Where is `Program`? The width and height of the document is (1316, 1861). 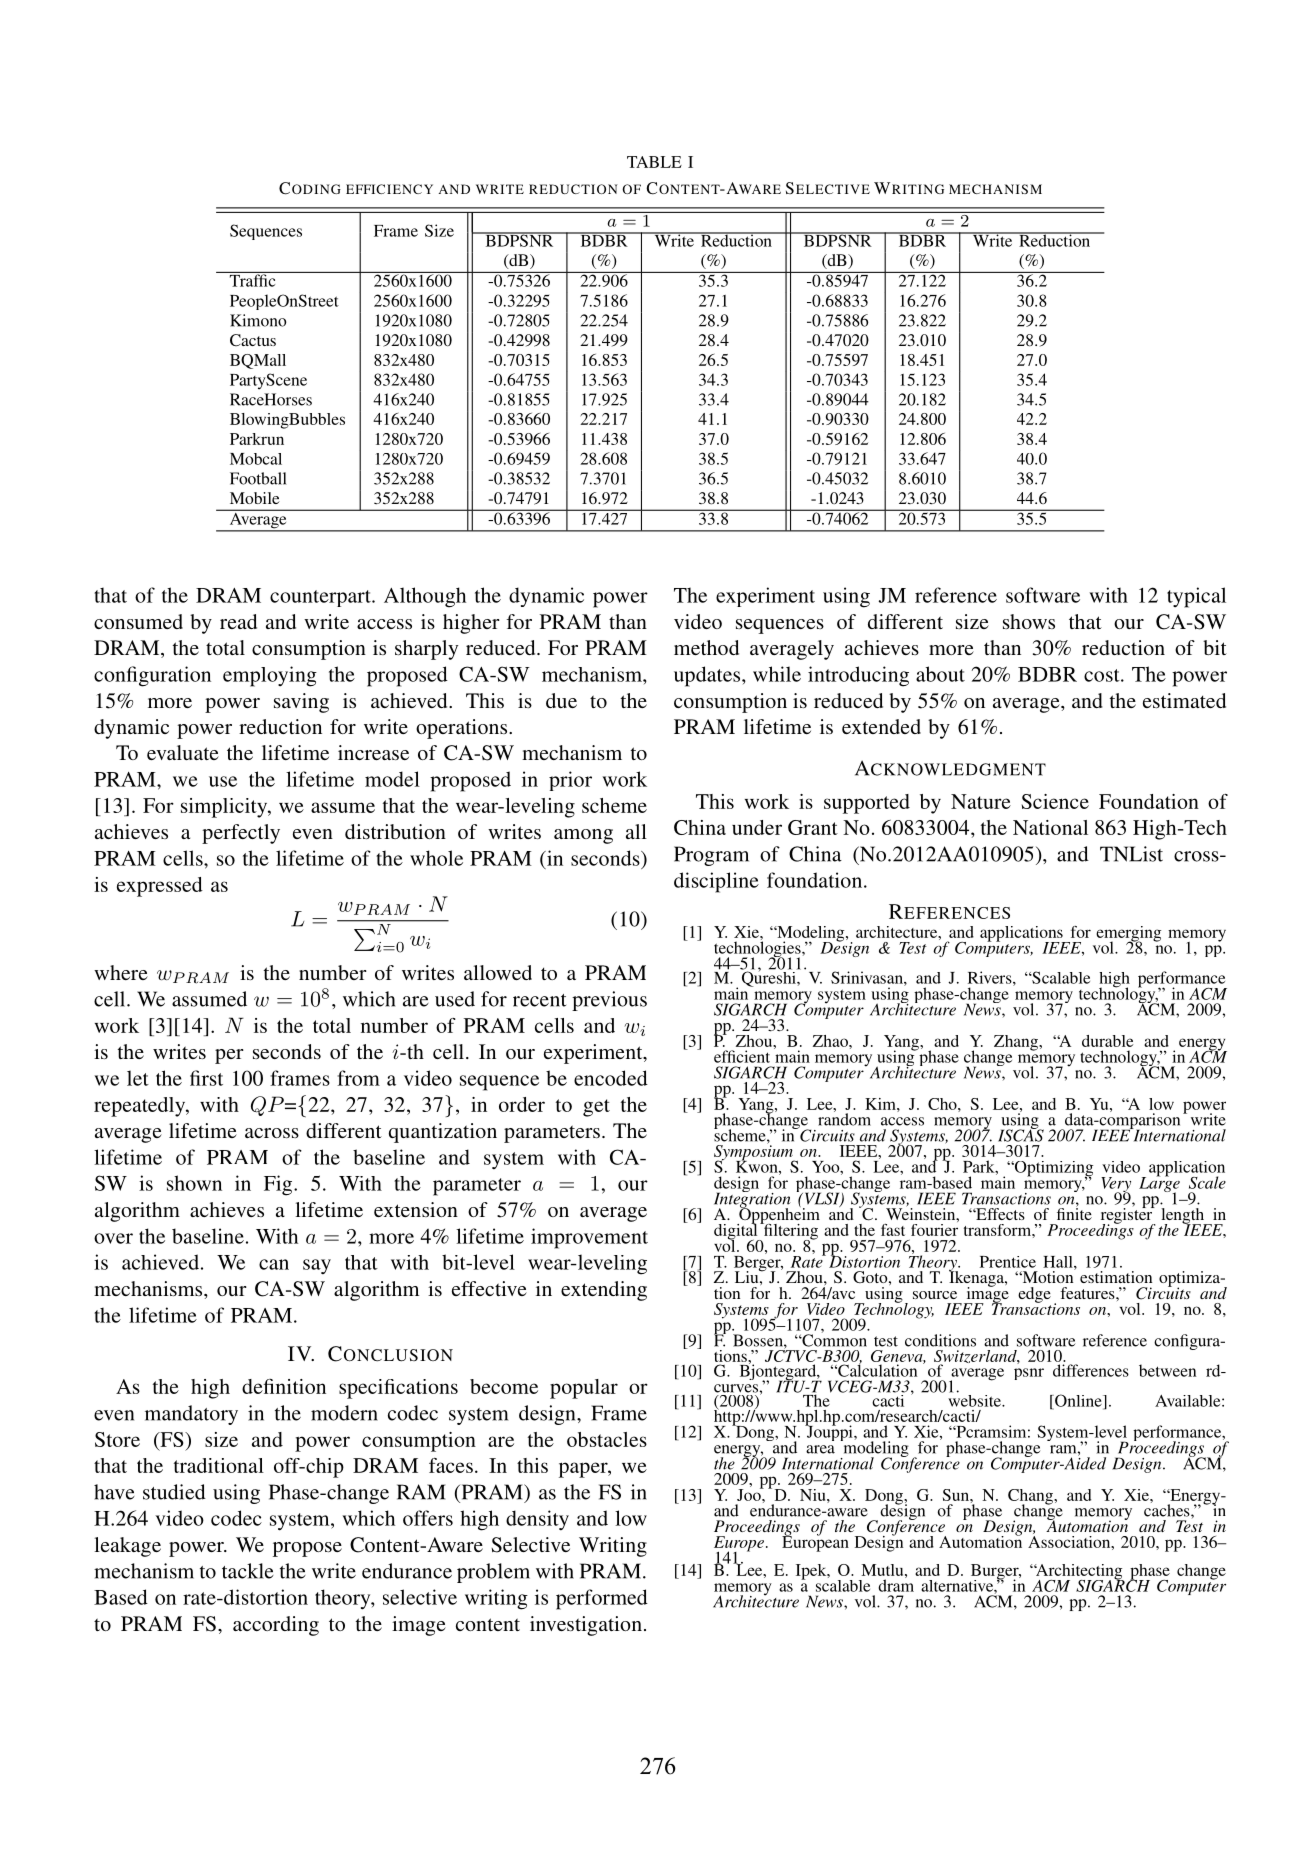
Program is located at coordinates (711, 856).
